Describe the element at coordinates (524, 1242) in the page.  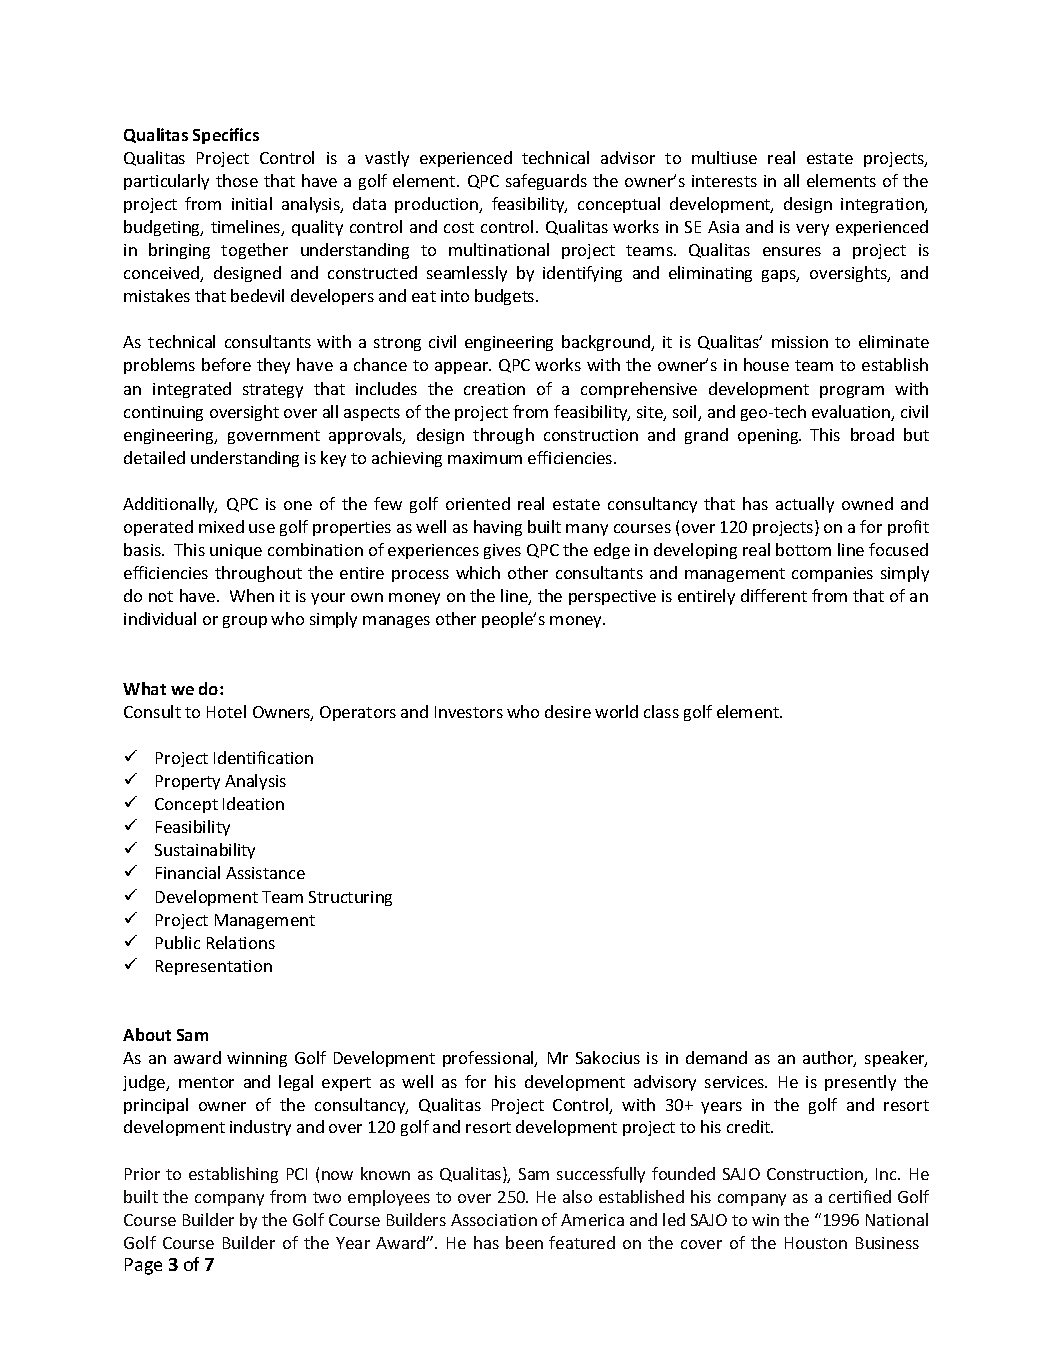
I see `been` at that location.
